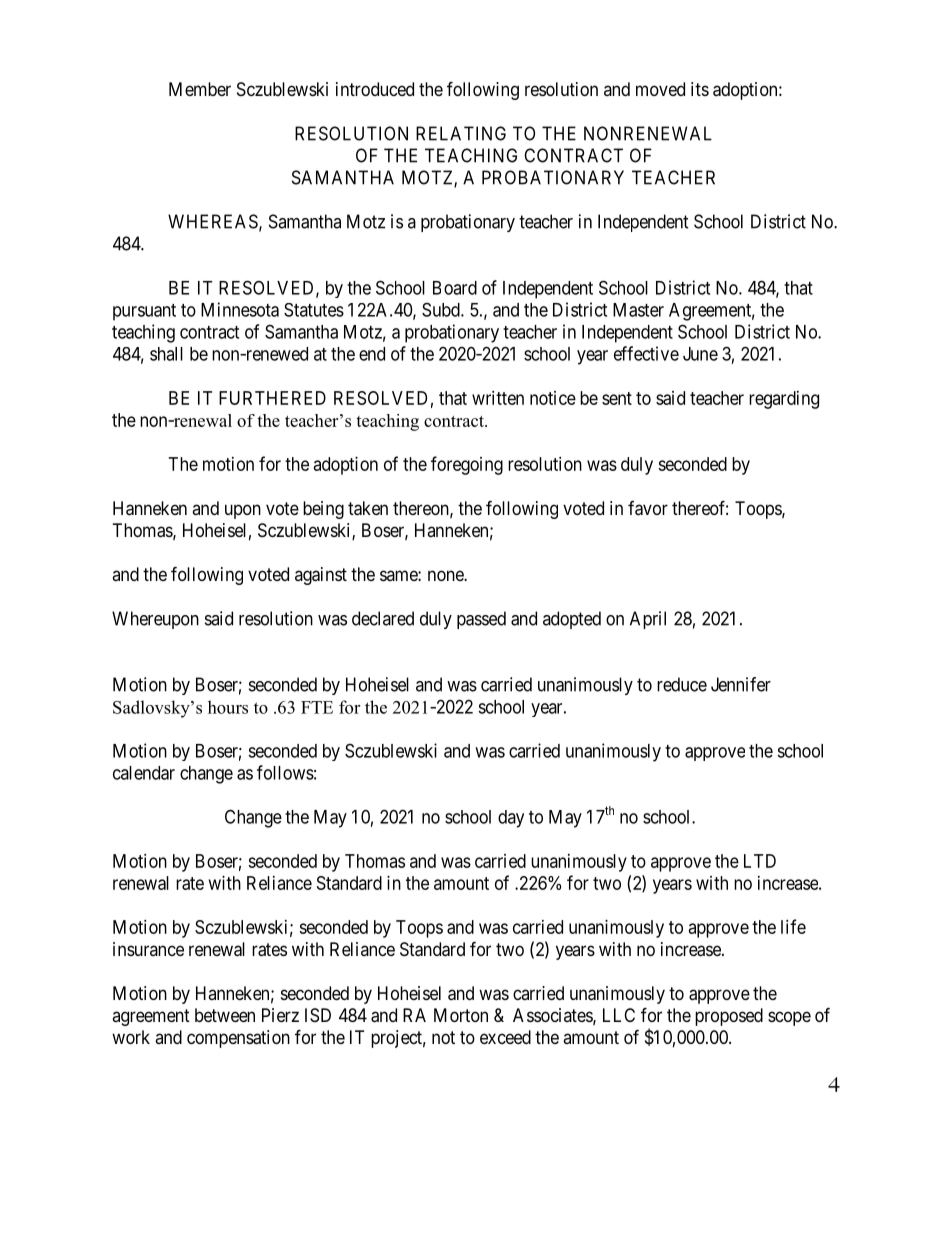 Image resolution: width=952 pixels, height=1233 pixels. Describe the element at coordinates (784, 400) in the image. I see `regarding` at that location.
